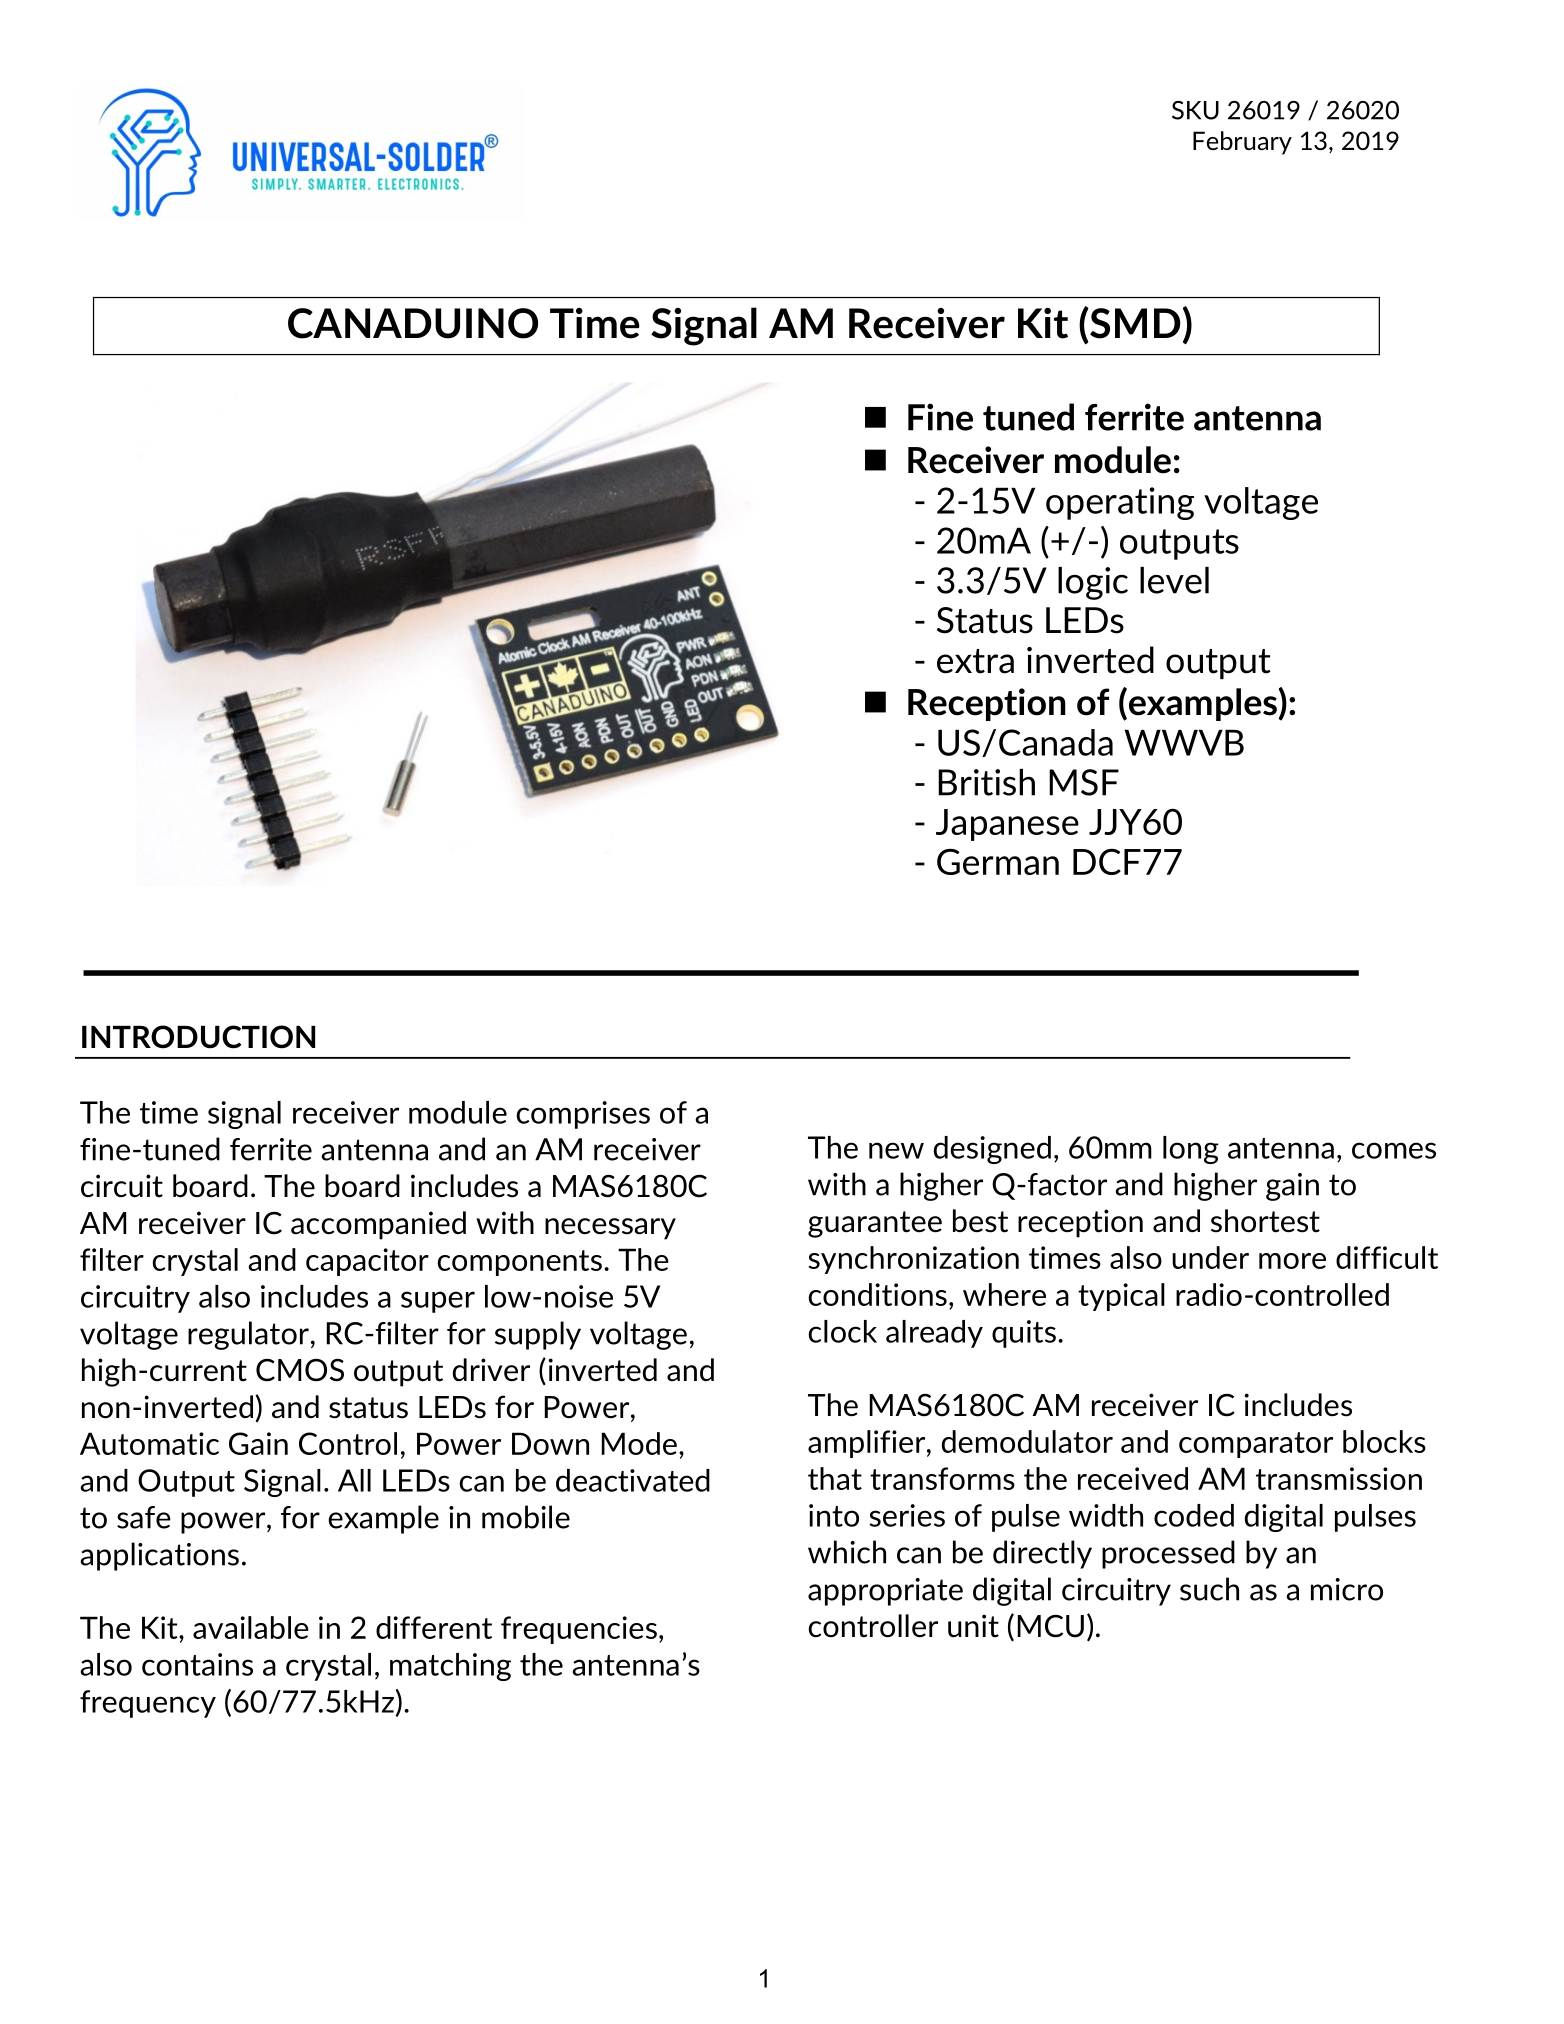 This screenshot has width=1564, height=2024. Describe the element at coordinates (1195, 110) in the screenshot. I see `SKU` at that location.
